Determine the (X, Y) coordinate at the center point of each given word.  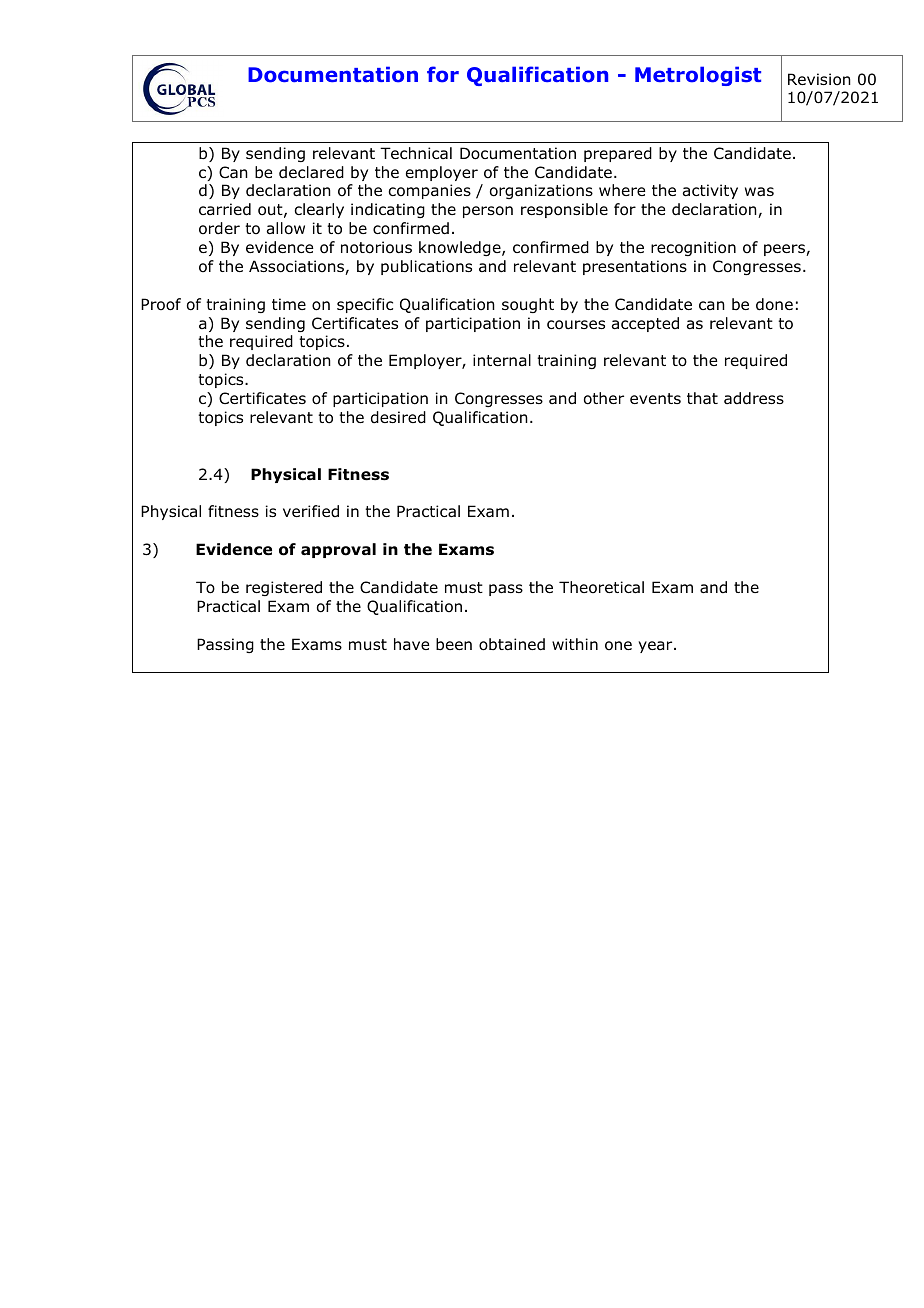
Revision (819, 79)
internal (502, 360)
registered (284, 588)
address (754, 398)
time (289, 304)
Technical (416, 153)
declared (311, 172)
